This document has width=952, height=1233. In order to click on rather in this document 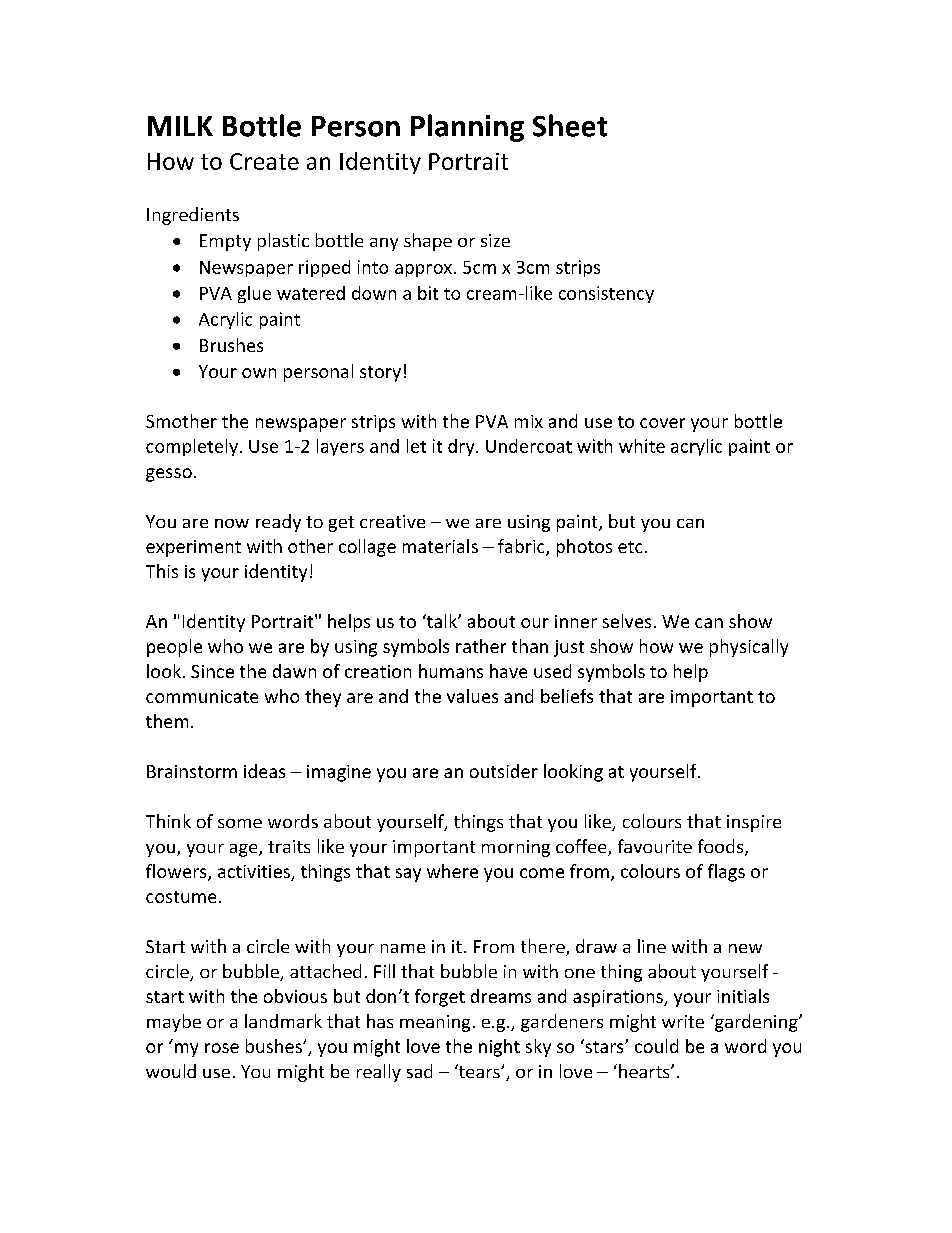, I will do `click(481, 646)`.
